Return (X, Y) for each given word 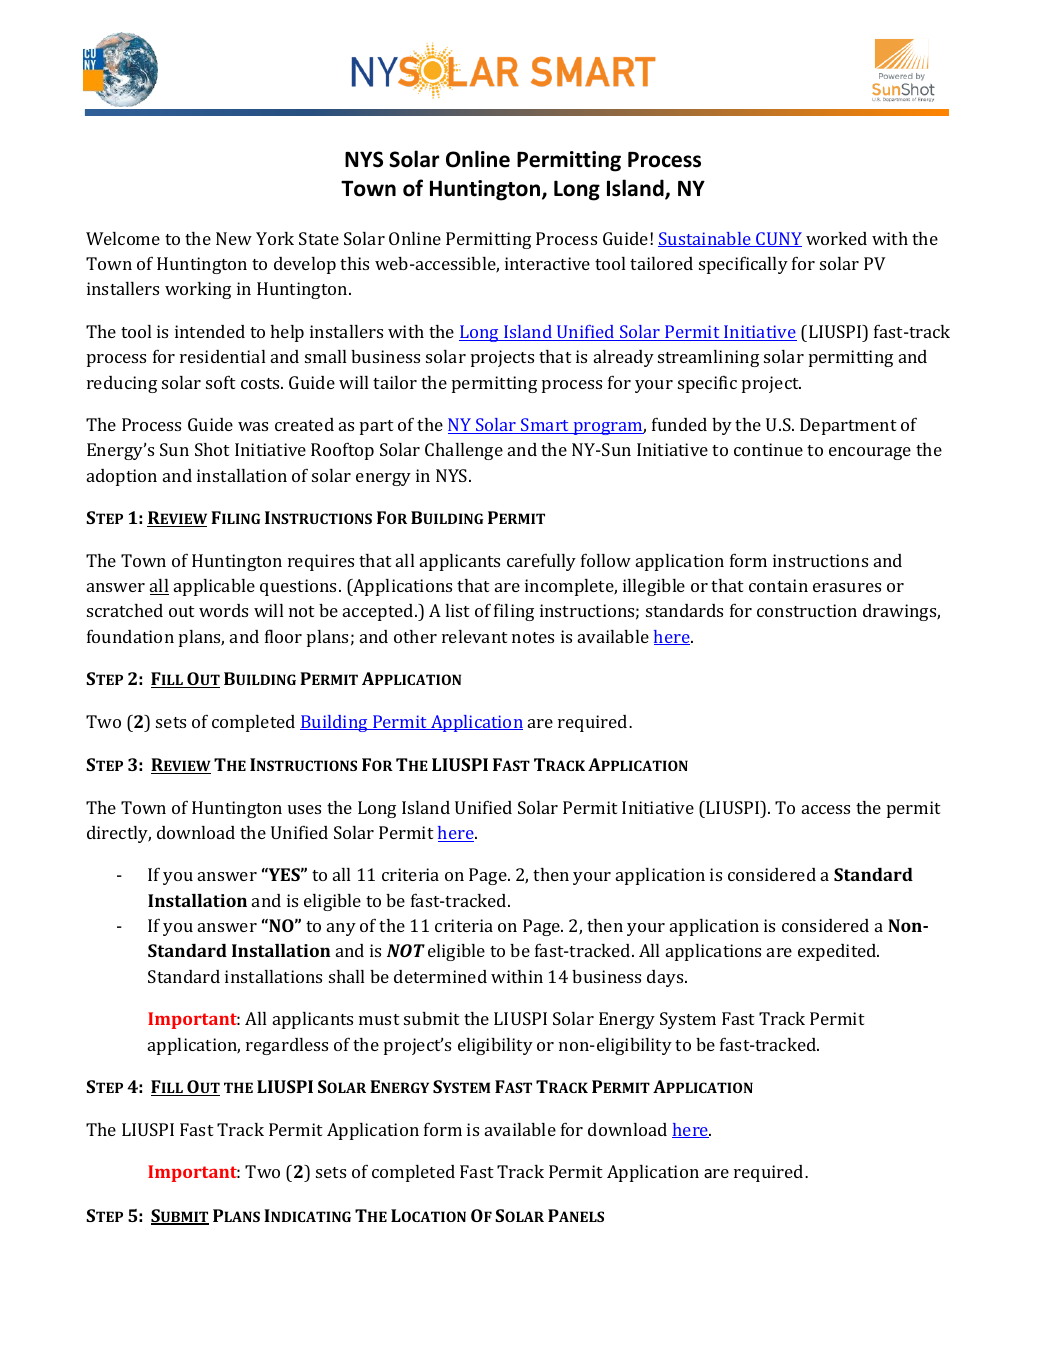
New (234, 238)
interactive (547, 263)
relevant (475, 636)
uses (304, 809)
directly (119, 834)
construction (807, 610)
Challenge (464, 451)
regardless (287, 1046)
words (223, 610)
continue (768, 449)
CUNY (778, 239)
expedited (838, 952)
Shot (212, 449)
